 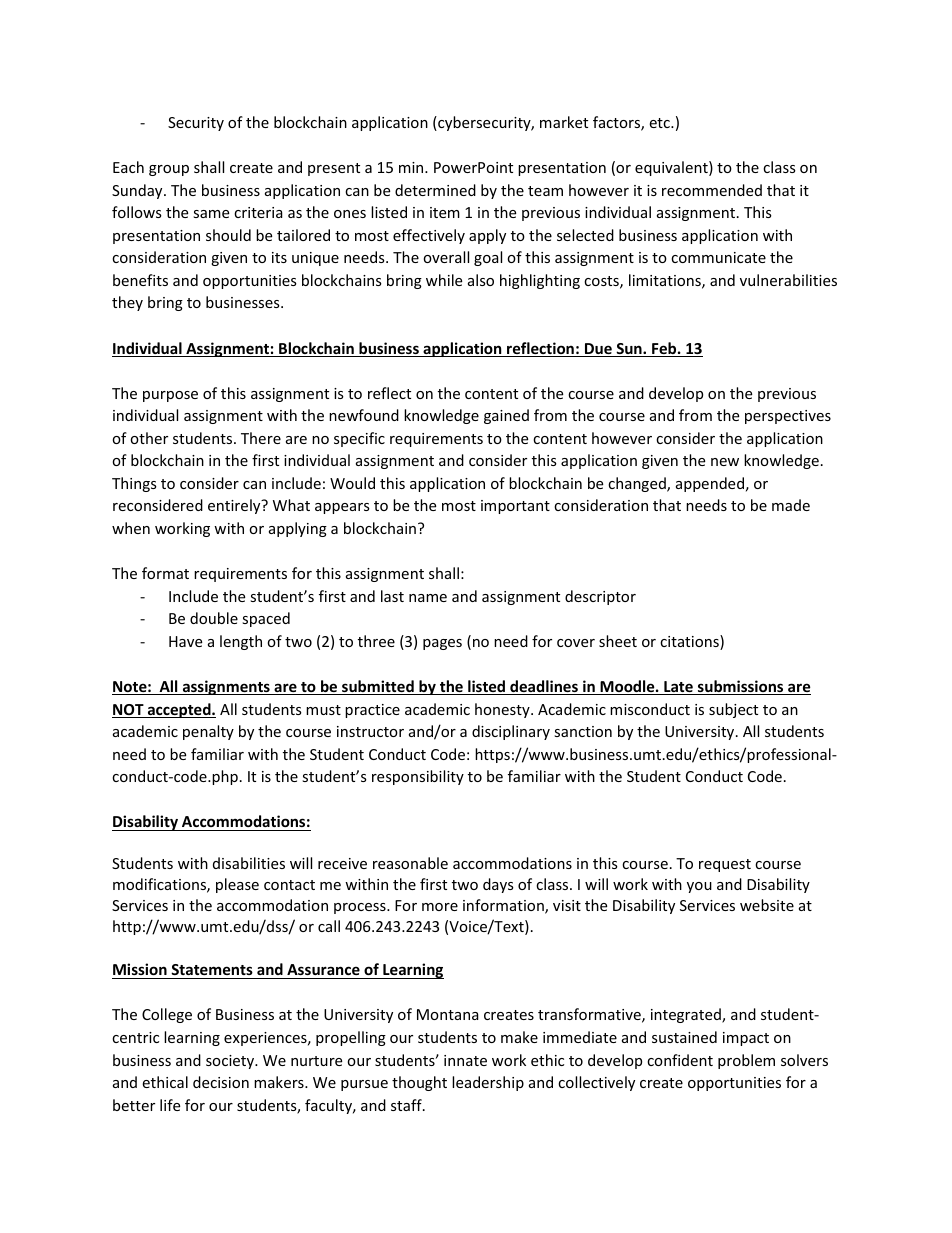 I want to click on penalty, so click(x=208, y=732).
